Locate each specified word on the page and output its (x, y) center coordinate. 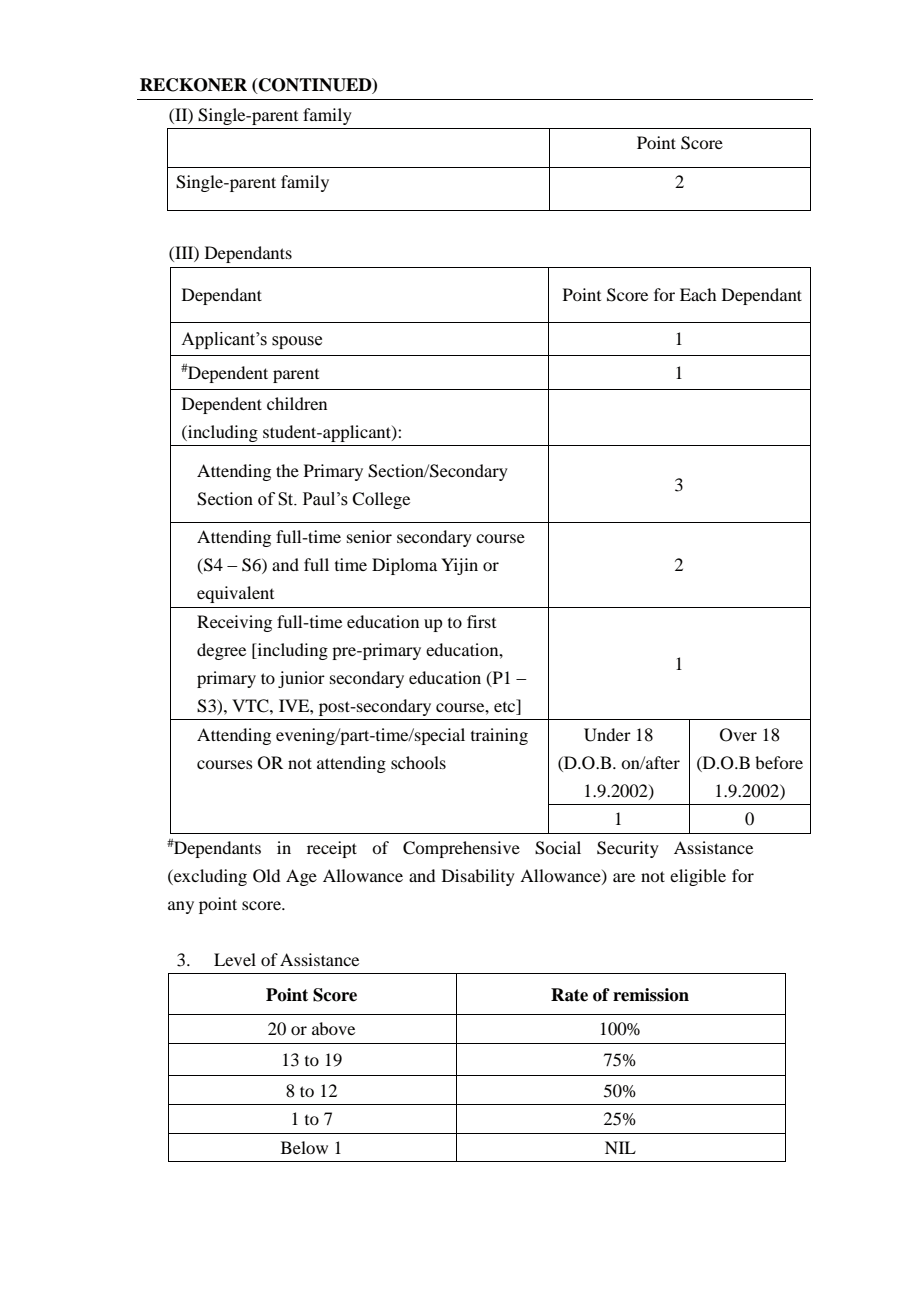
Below (304, 1147)
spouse (297, 342)
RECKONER (193, 85)
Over (738, 735)
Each (698, 294)
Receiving (234, 623)
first (481, 621)
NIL (620, 1147)
